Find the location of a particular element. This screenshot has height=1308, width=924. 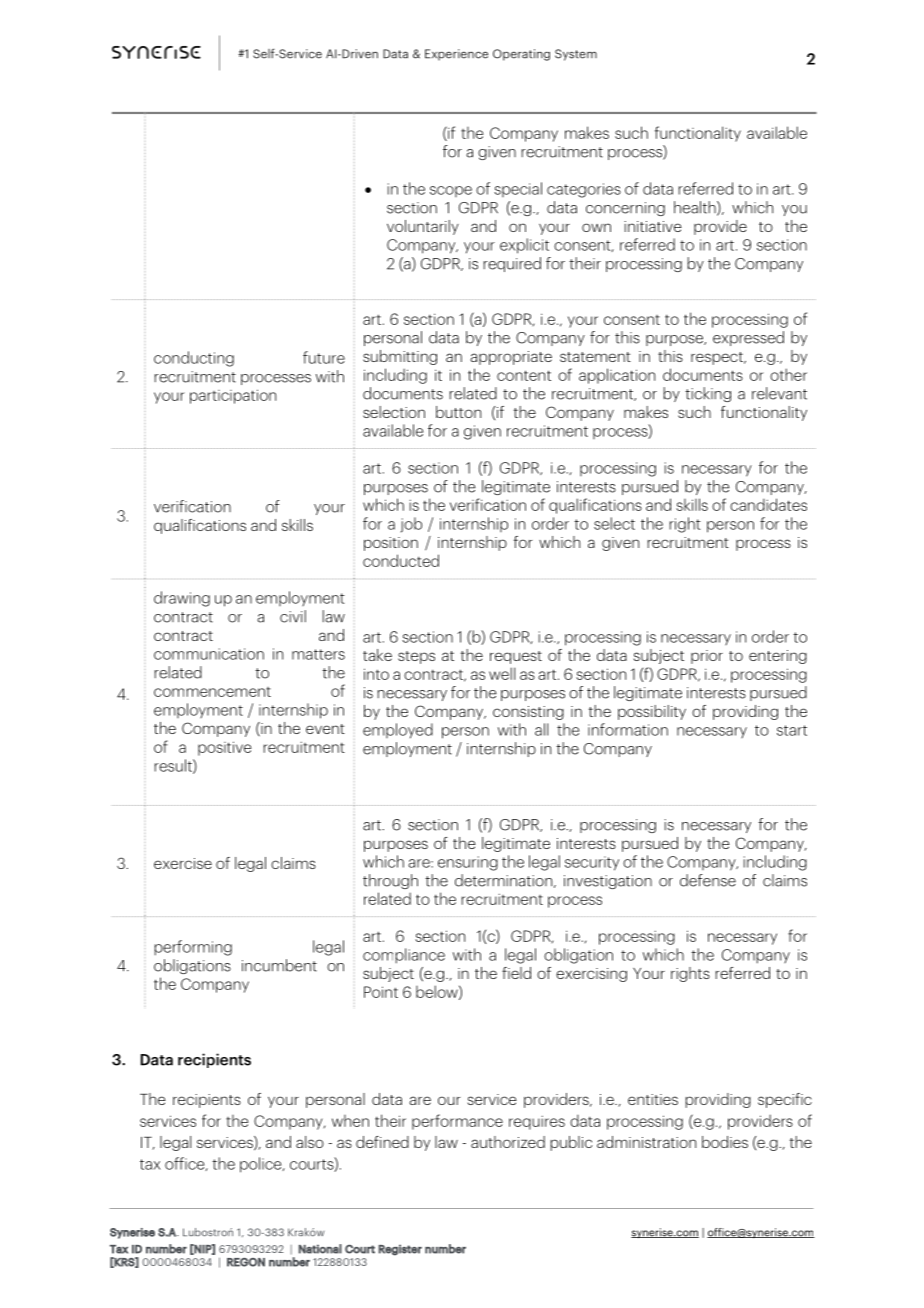

participation is located at coordinates (233, 396).
